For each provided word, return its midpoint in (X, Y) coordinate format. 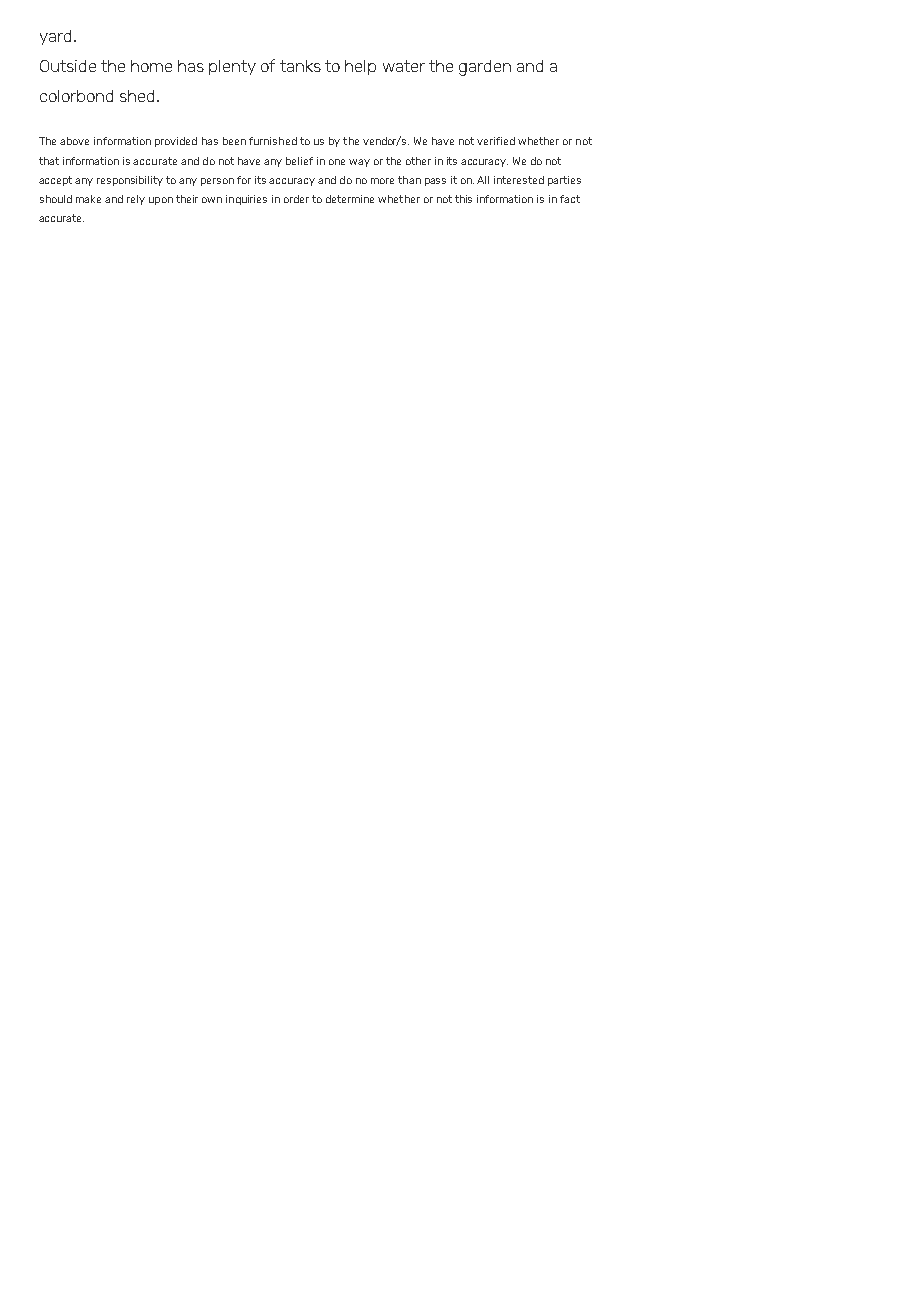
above (74, 141)
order (296, 199)
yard (55, 37)
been (234, 141)
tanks (300, 66)
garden (485, 68)
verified (496, 141)
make (88, 199)
